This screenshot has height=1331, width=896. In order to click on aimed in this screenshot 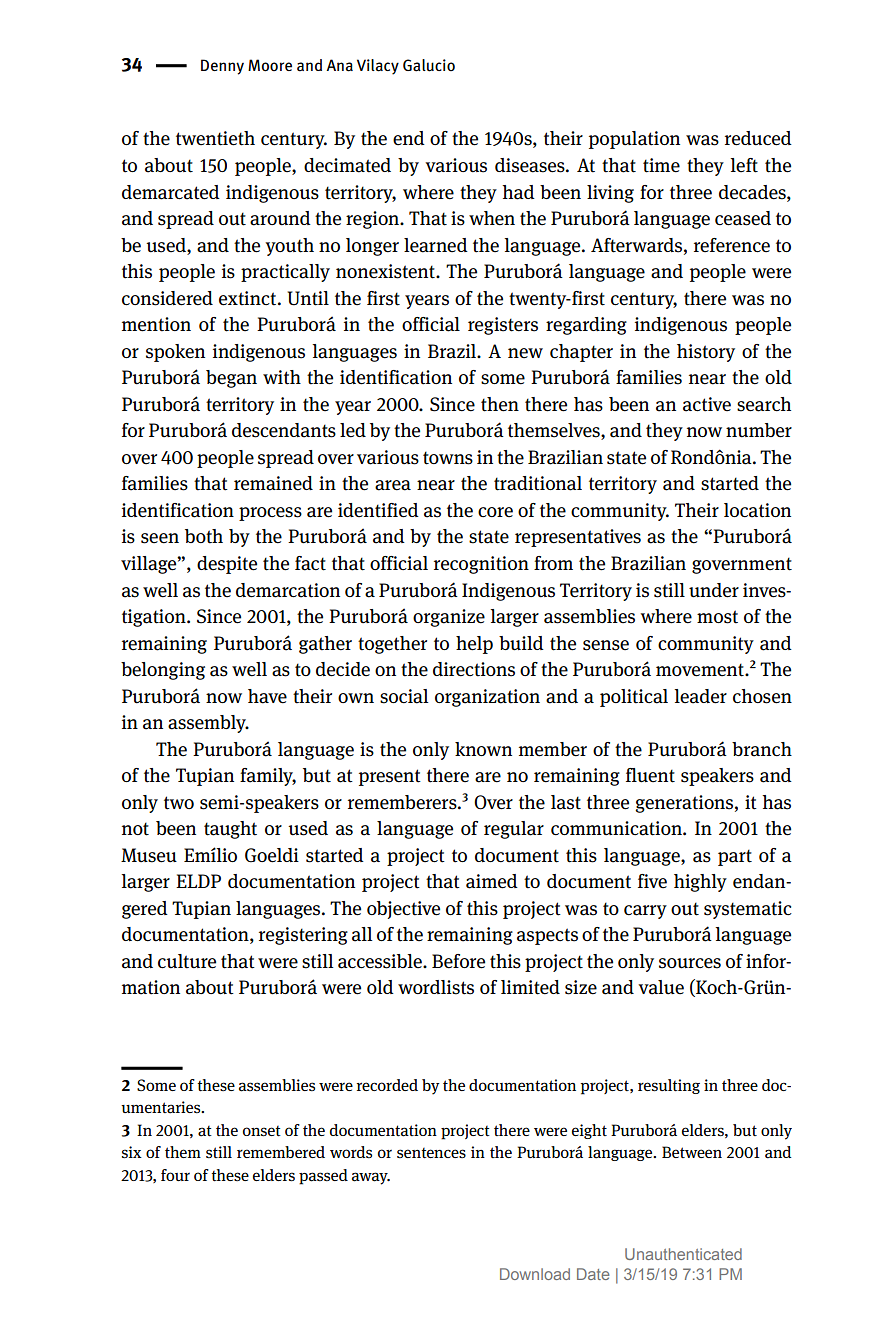, I will do `click(492, 881)`.
